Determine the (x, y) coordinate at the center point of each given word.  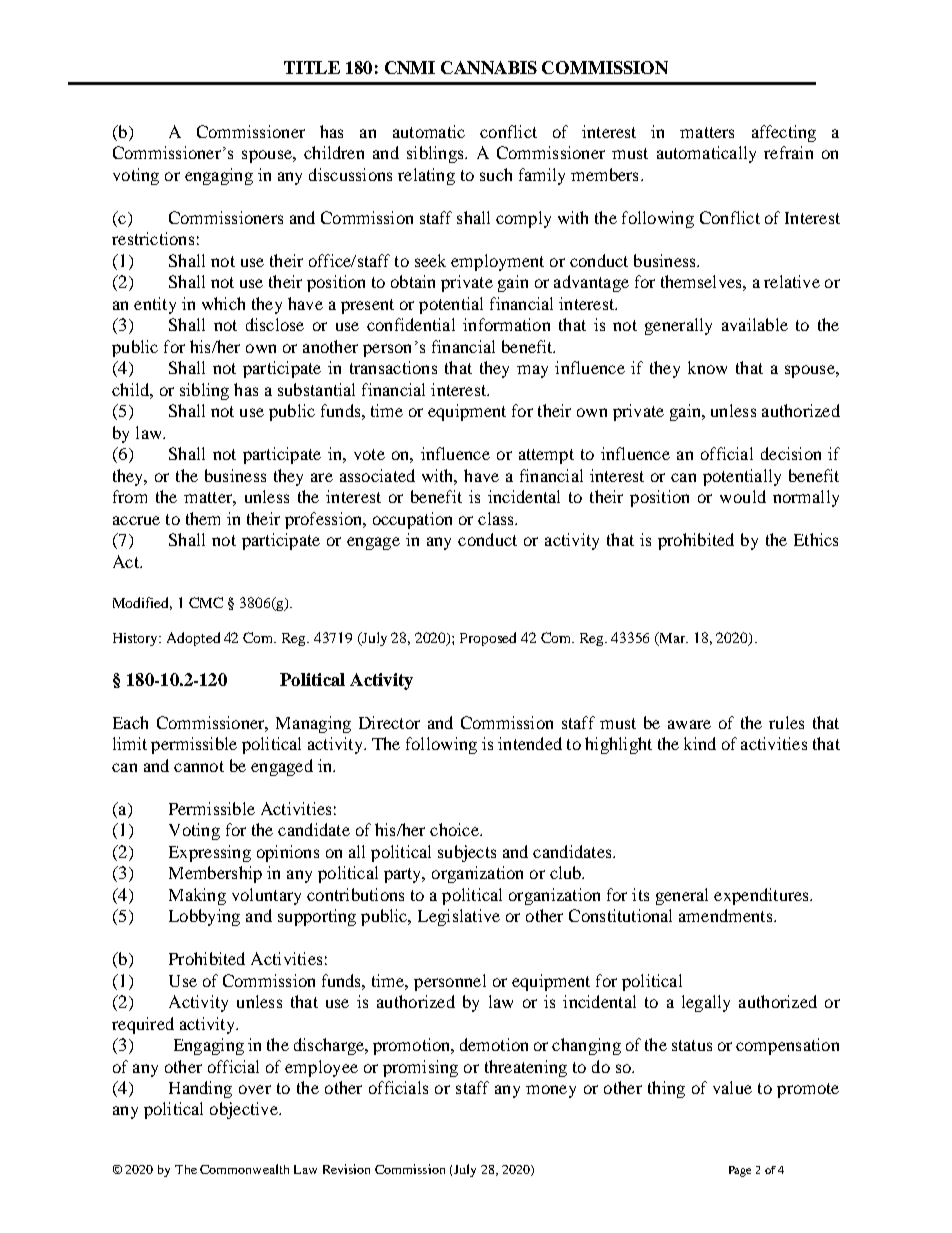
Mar (673, 639)
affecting (784, 133)
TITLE (312, 67)
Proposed (488, 639)
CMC (206, 602)
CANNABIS (489, 67)
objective (245, 1110)
